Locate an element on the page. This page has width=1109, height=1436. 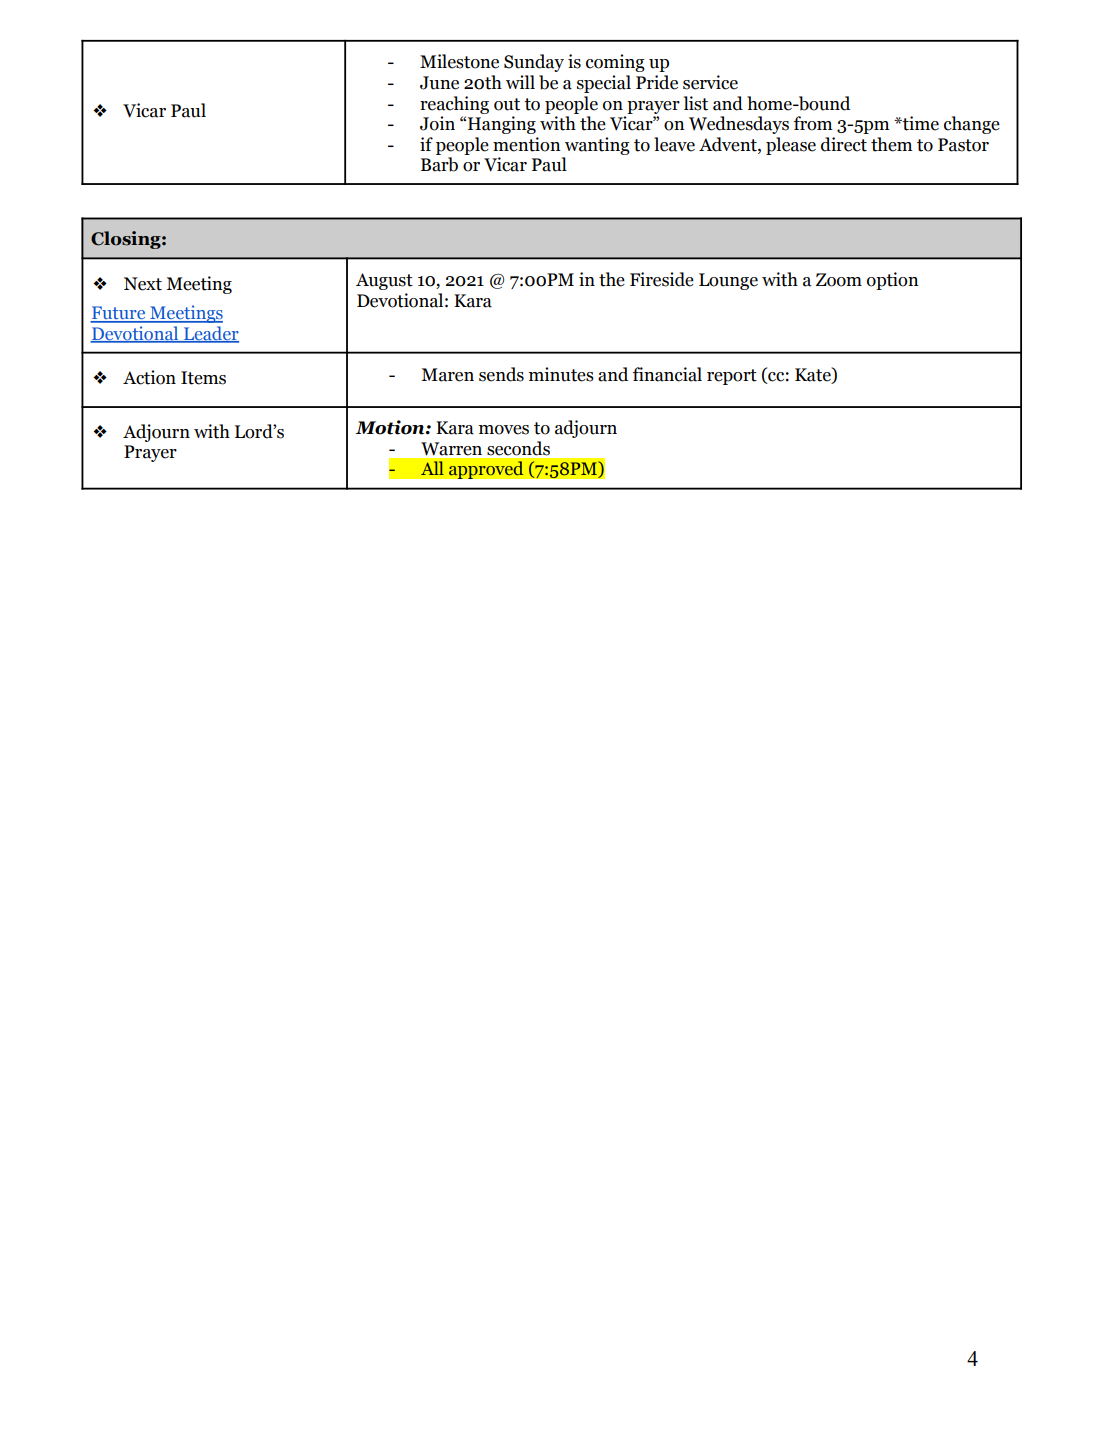
Zoom is located at coordinates (839, 280).
